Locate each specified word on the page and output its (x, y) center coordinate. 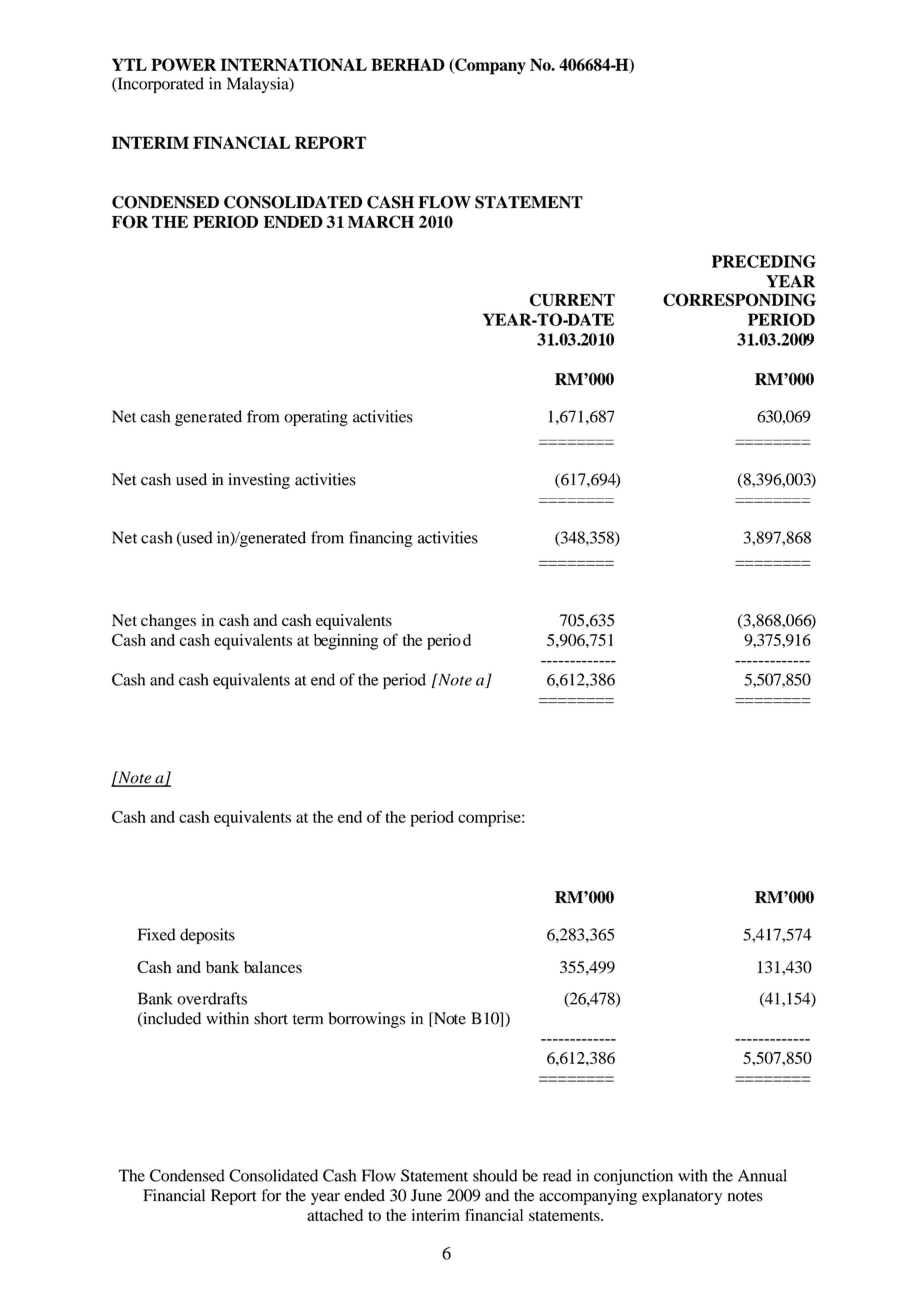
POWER (183, 64)
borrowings (366, 1020)
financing (381, 539)
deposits (207, 936)
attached (335, 1215)
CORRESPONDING (739, 299)
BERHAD (408, 64)
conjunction (633, 1177)
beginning (346, 642)
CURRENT (572, 299)
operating (316, 418)
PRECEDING (764, 261)
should (495, 1175)
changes (168, 622)
